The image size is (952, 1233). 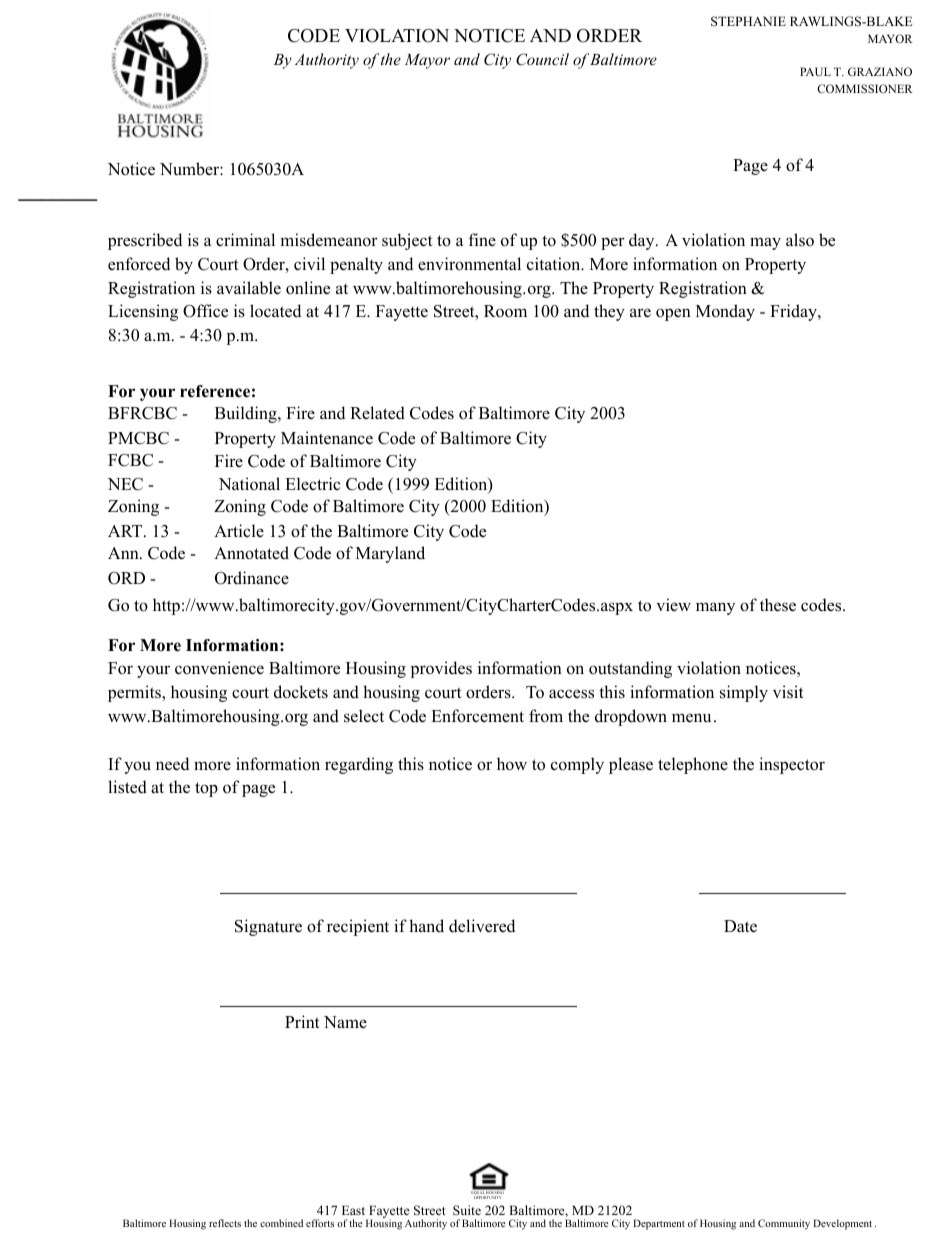 What do you see at coordinates (225, 1223) in the screenshot?
I see `reflects` at bounding box center [225, 1223].
